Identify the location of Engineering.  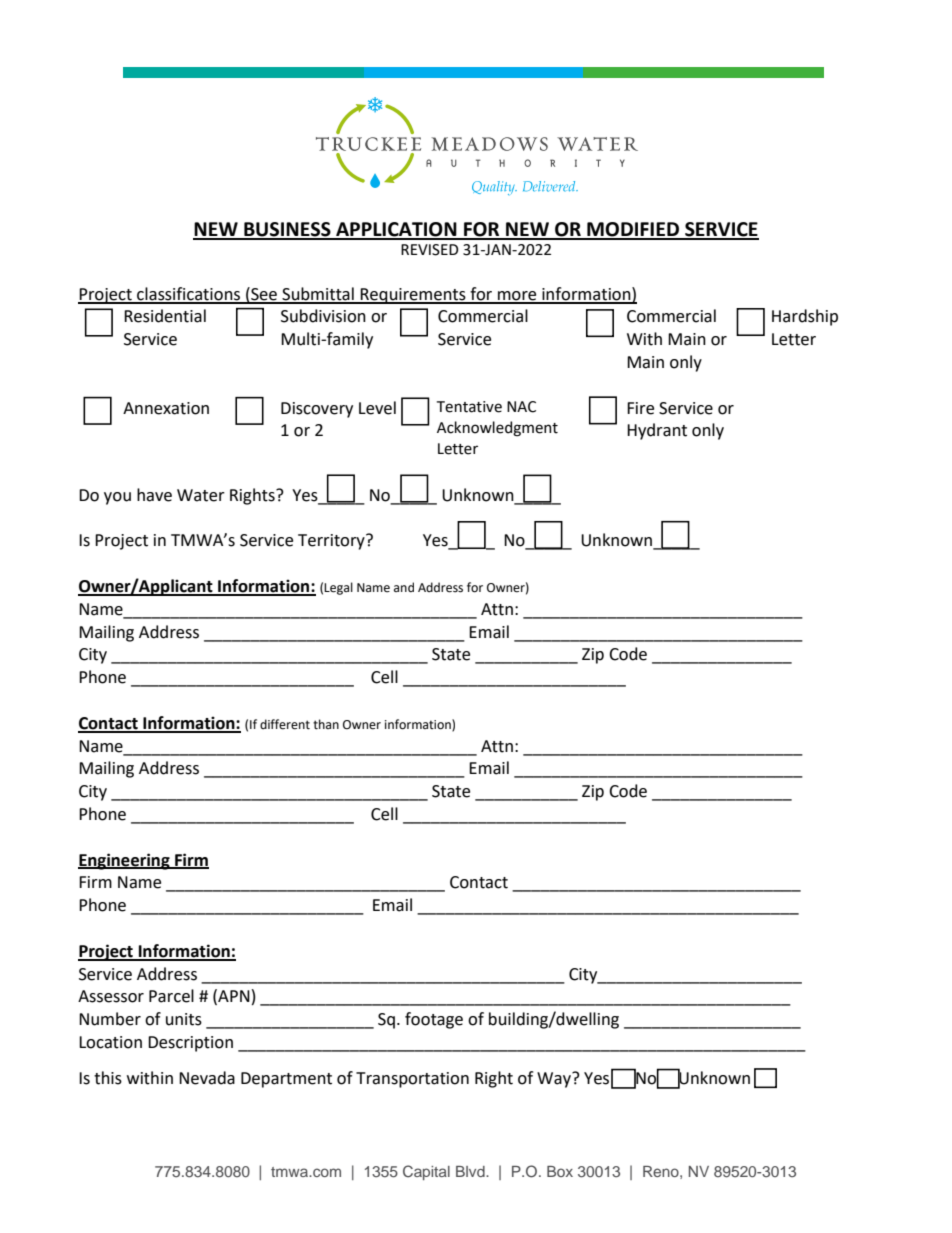
(125, 861).
